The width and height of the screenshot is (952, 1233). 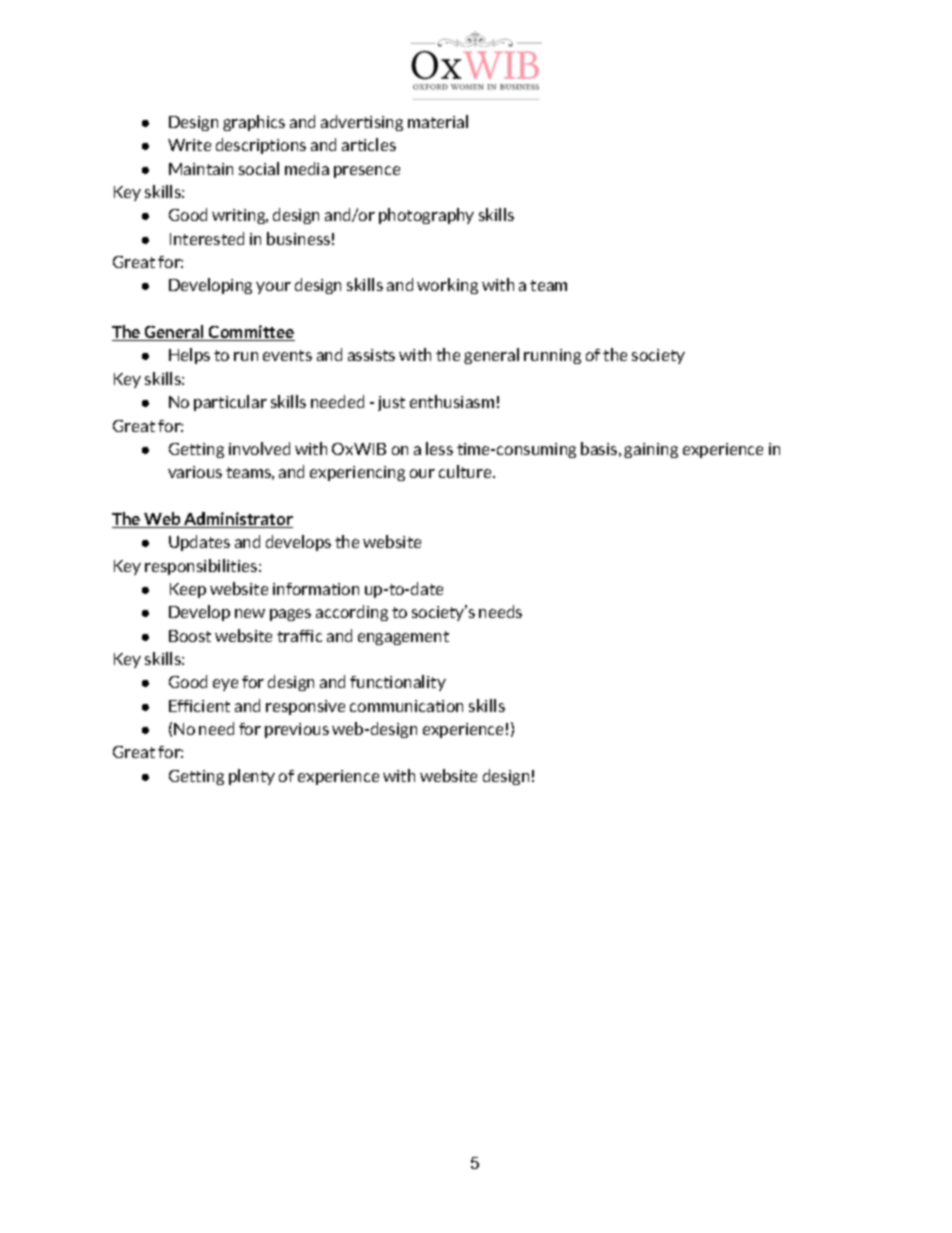 I want to click on assists, so click(x=371, y=355).
